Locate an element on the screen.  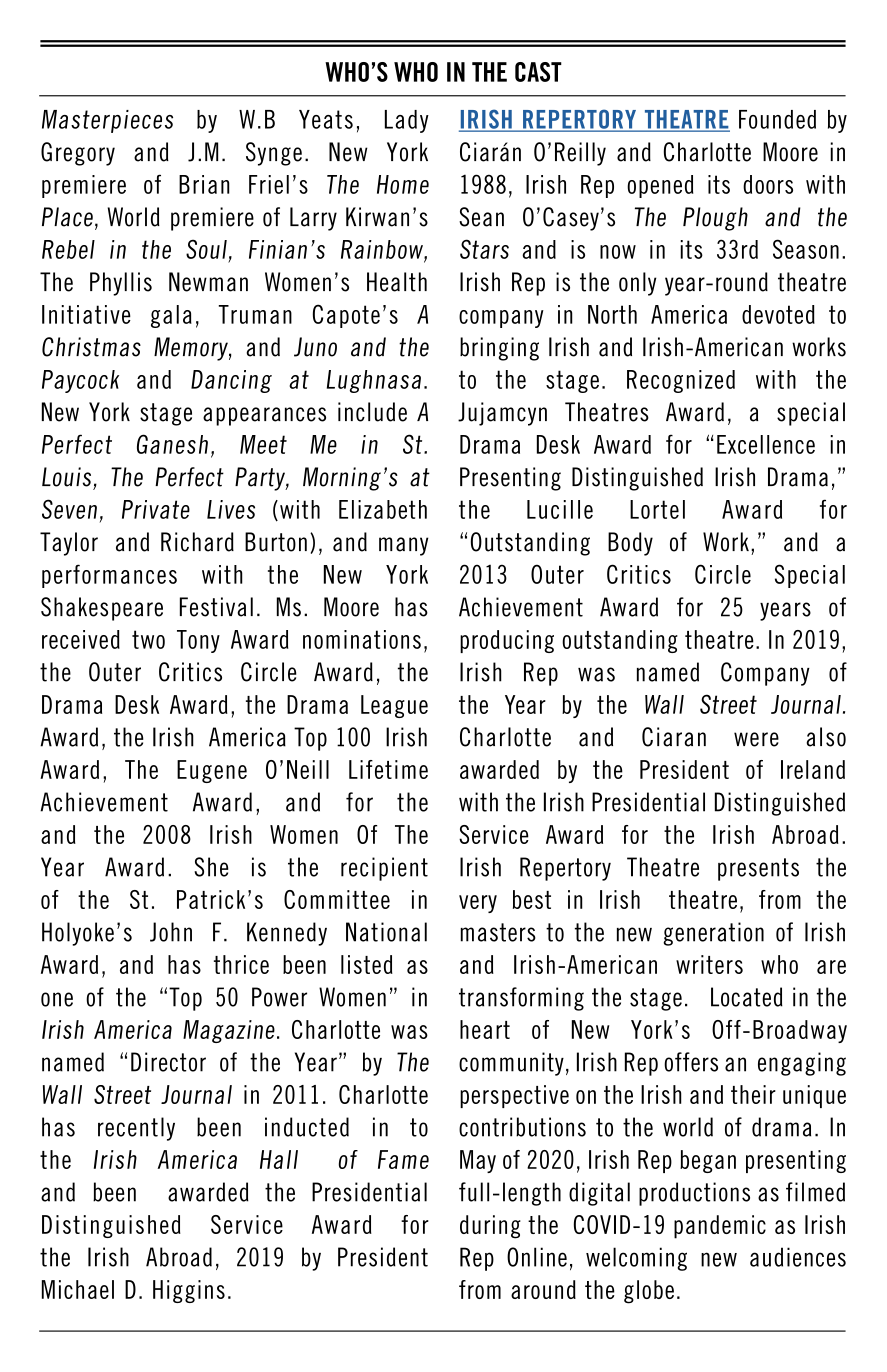
Higgins is located at coordinates (189, 1291).
